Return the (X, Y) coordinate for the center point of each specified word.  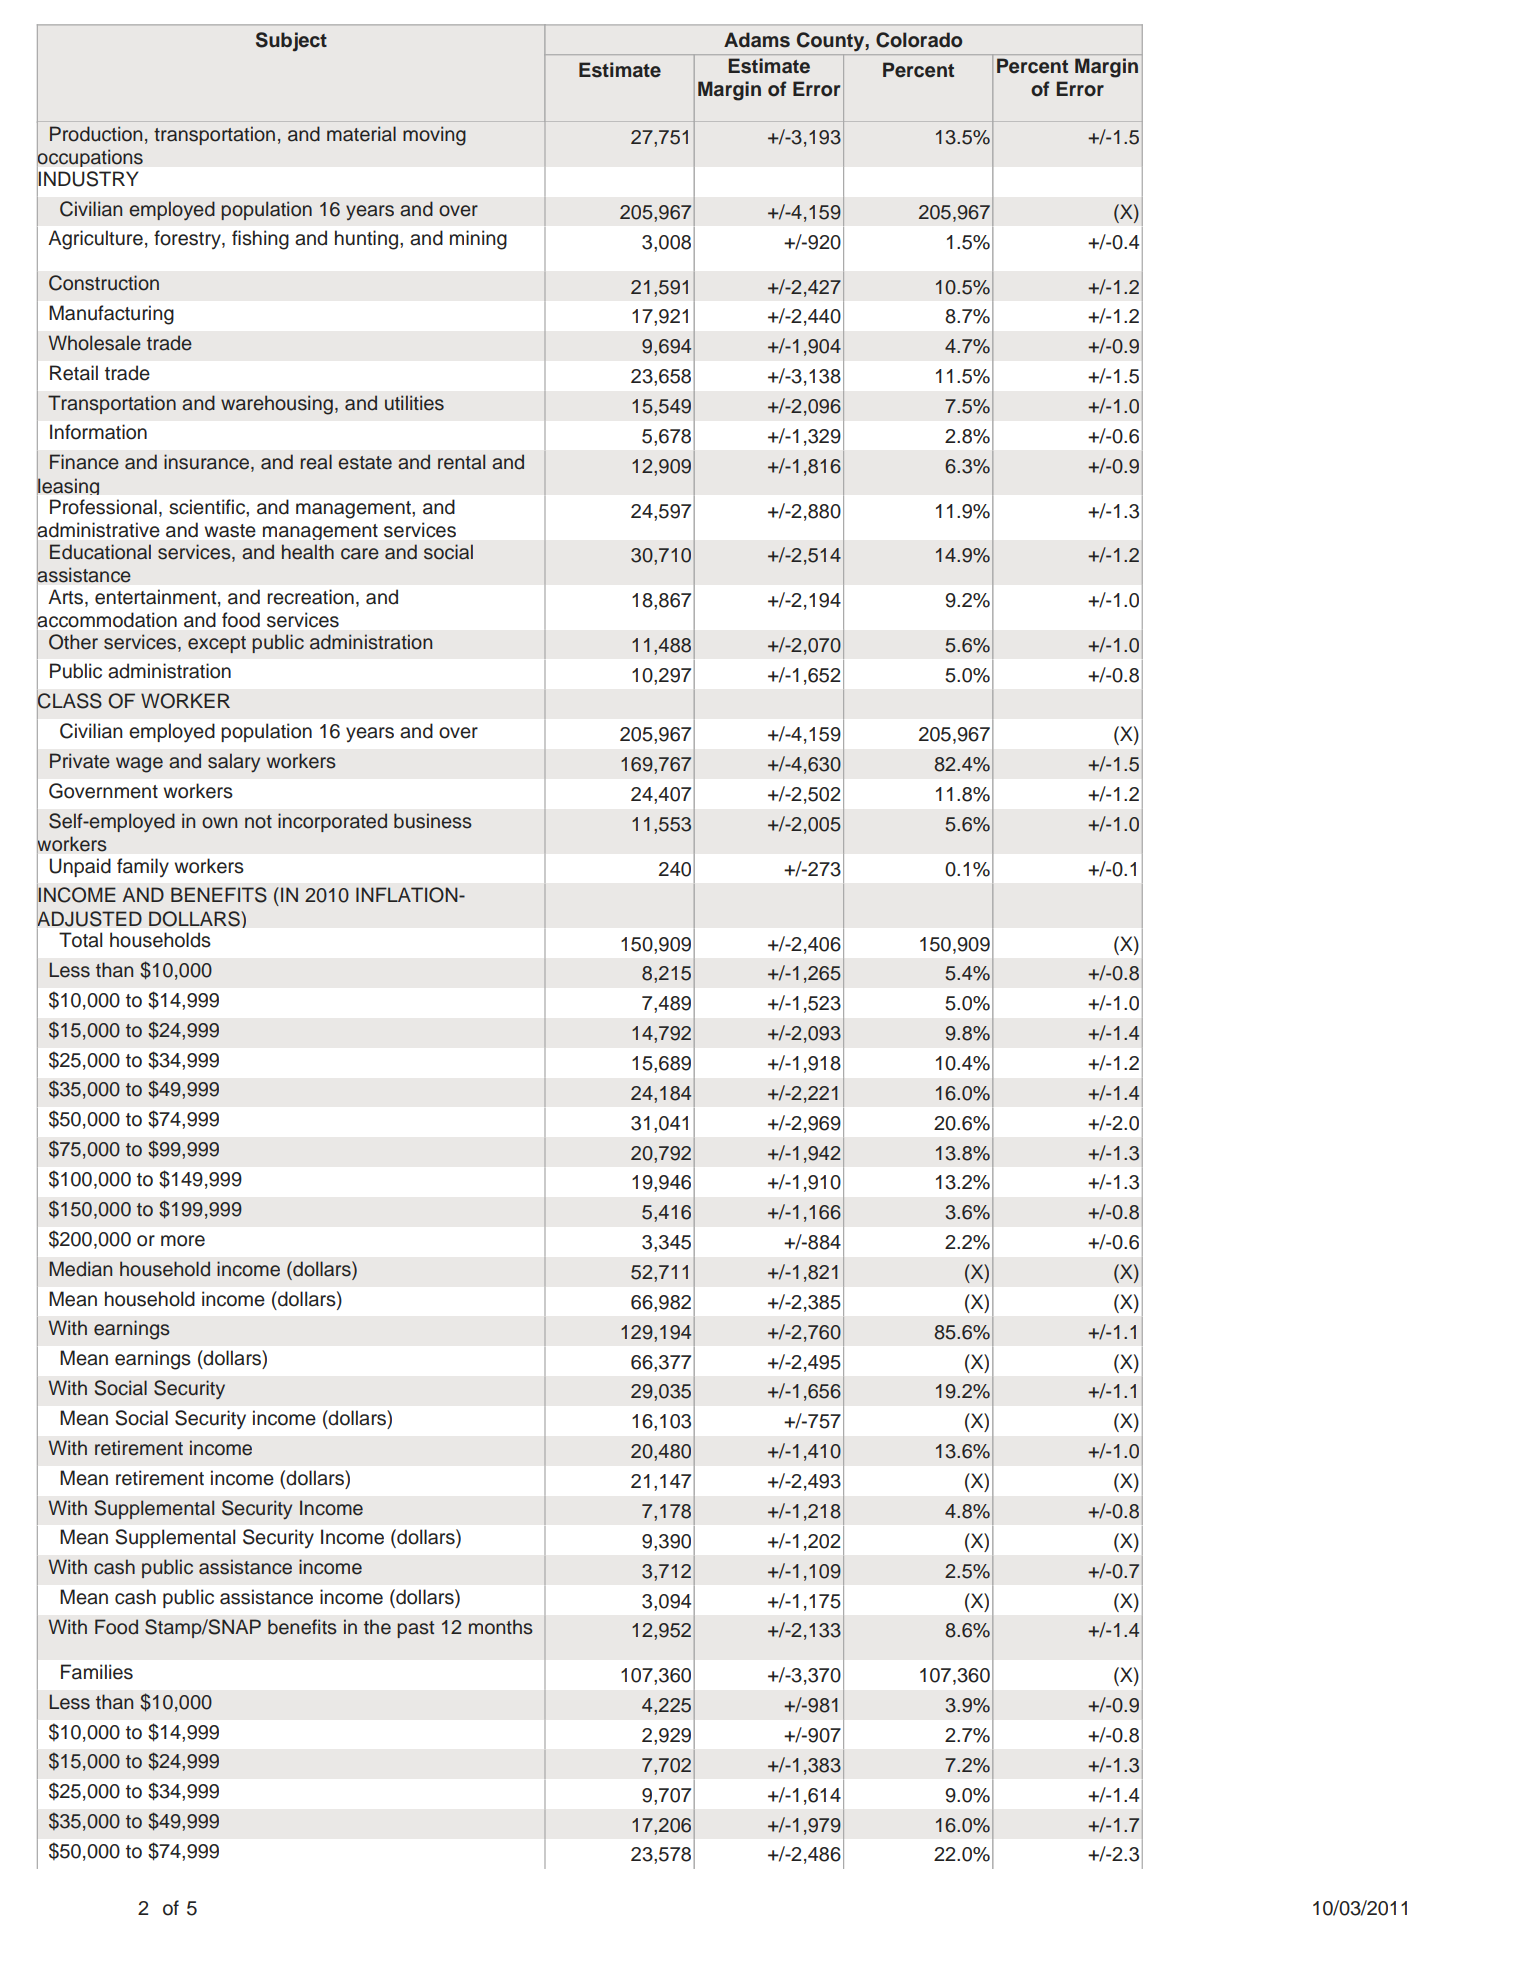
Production (96, 134)
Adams (757, 40)
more (183, 1241)
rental (461, 462)
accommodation (107, 619)
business (433, 821)
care (360, 554)
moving (434, 136)
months (501, 1627)
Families (97, 1672)
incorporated (332, 822)
